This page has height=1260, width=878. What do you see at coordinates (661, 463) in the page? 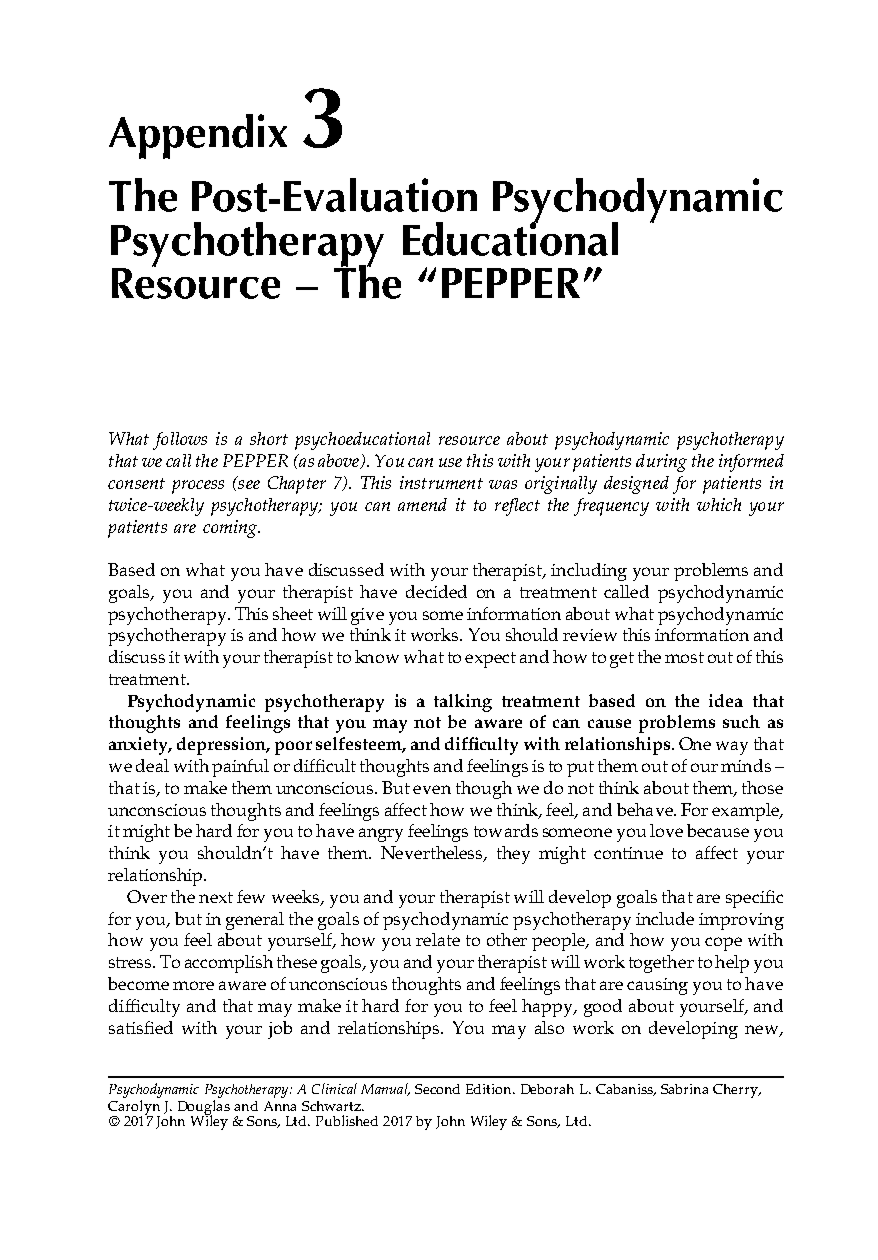
I see `during` at bounding box center [661, 463].
